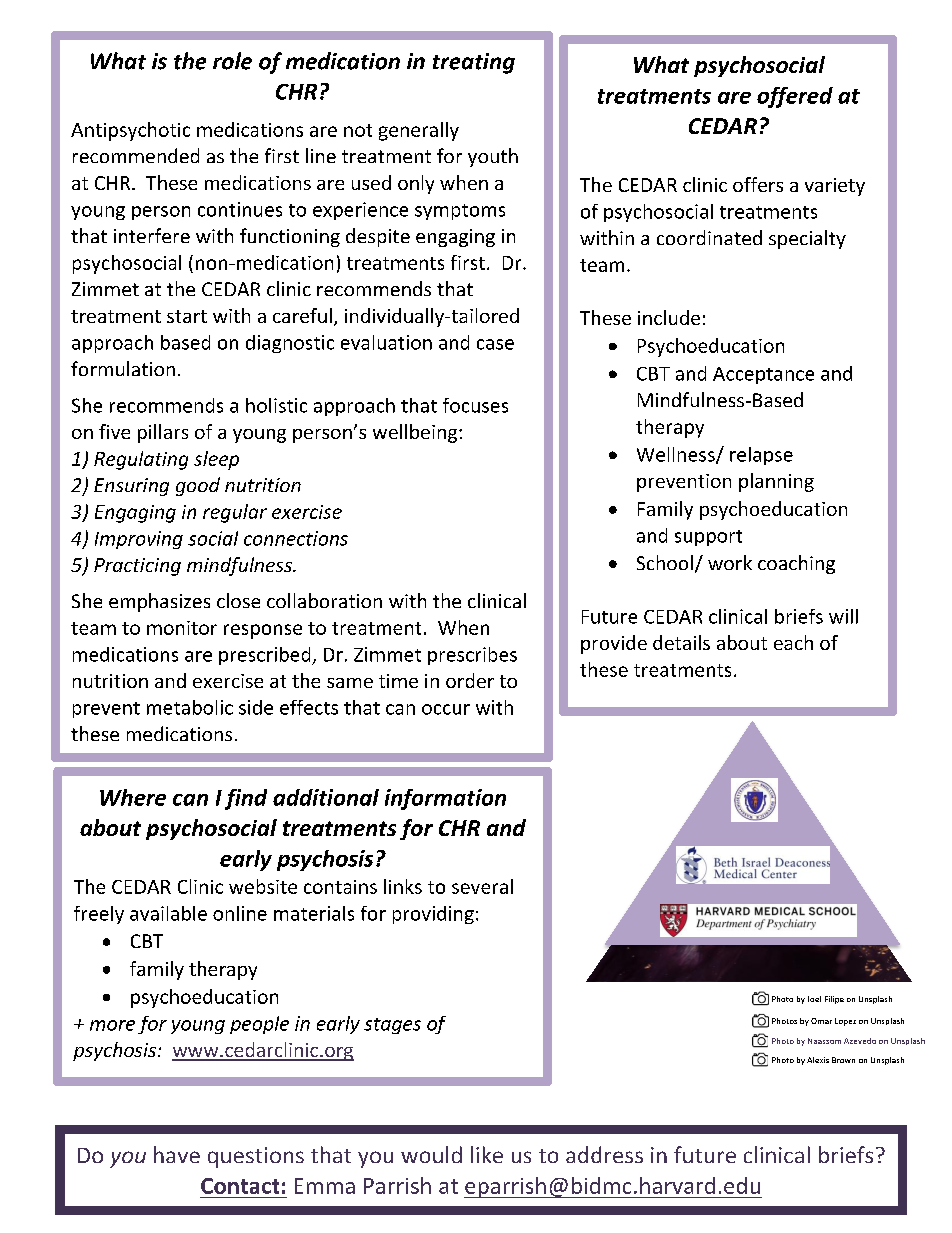  What do you see at coordinates (232, 61) in the screenshot?
I see `role` at bounding box center [232, 61].
